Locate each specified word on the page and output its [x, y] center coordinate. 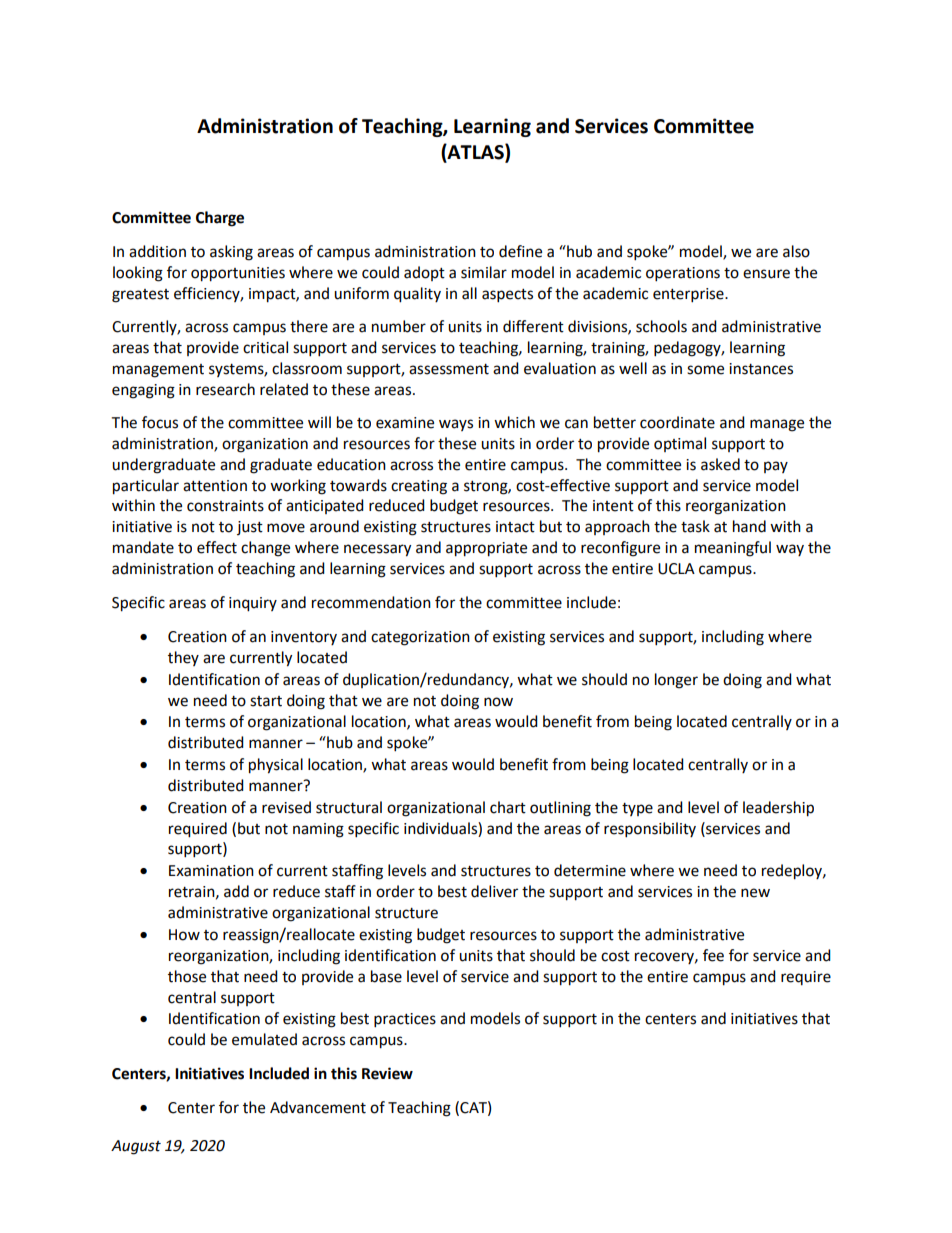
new [755, 893]
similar [484, 272]
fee [713, 955]
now [498, 702]
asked [720, 464]
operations [683, 274]
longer [676, 681]
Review [387, 1073]
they [183, 658]
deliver [494, 891]
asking [231, 253]
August [136, 1147]
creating [419, 487]
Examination [211, 871]
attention [215, 486]
